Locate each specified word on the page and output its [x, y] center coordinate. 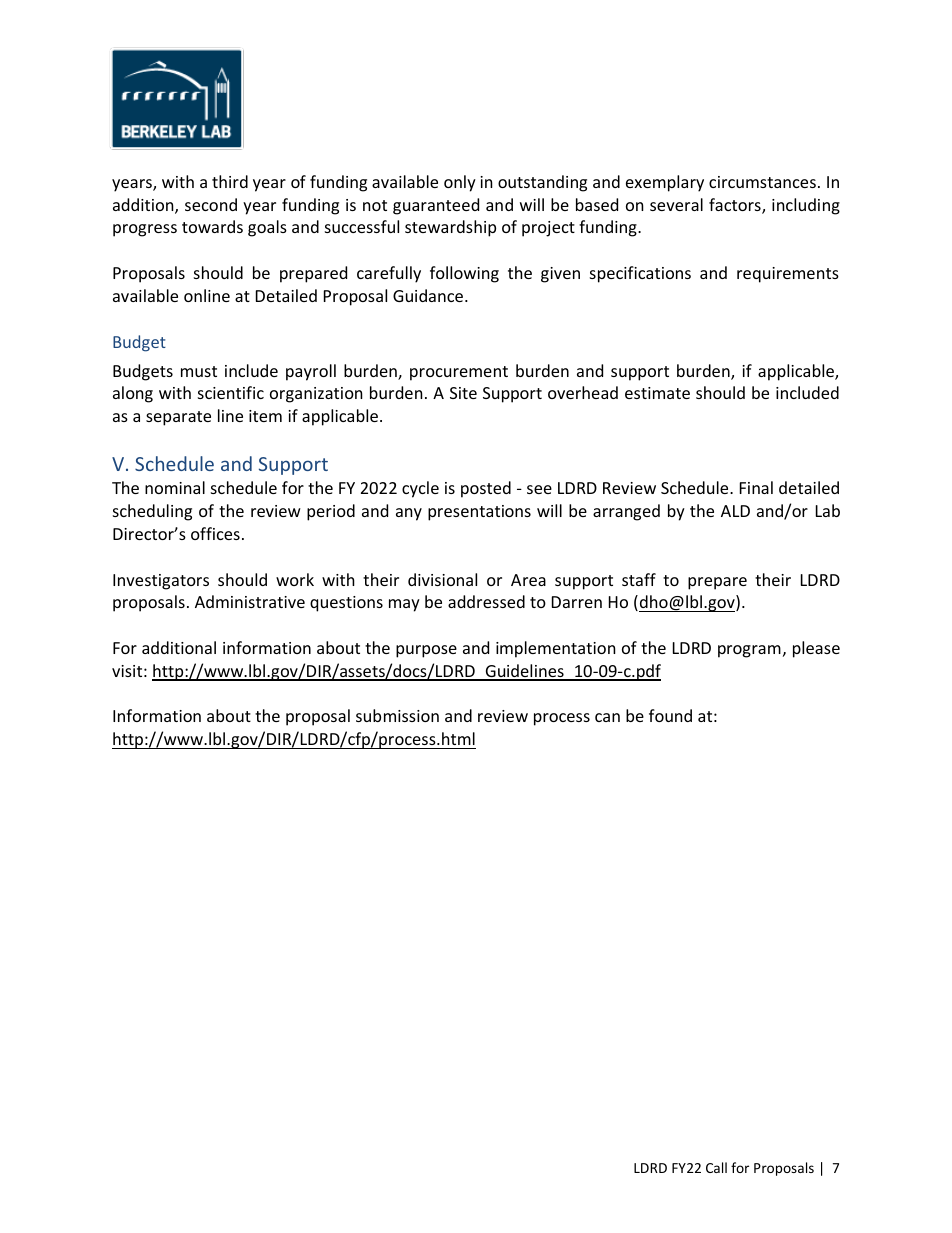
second [211, 204]
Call [716, 1167]
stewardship [450, 228]
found [670, 715]
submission [397, 715]
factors [736, 206]
